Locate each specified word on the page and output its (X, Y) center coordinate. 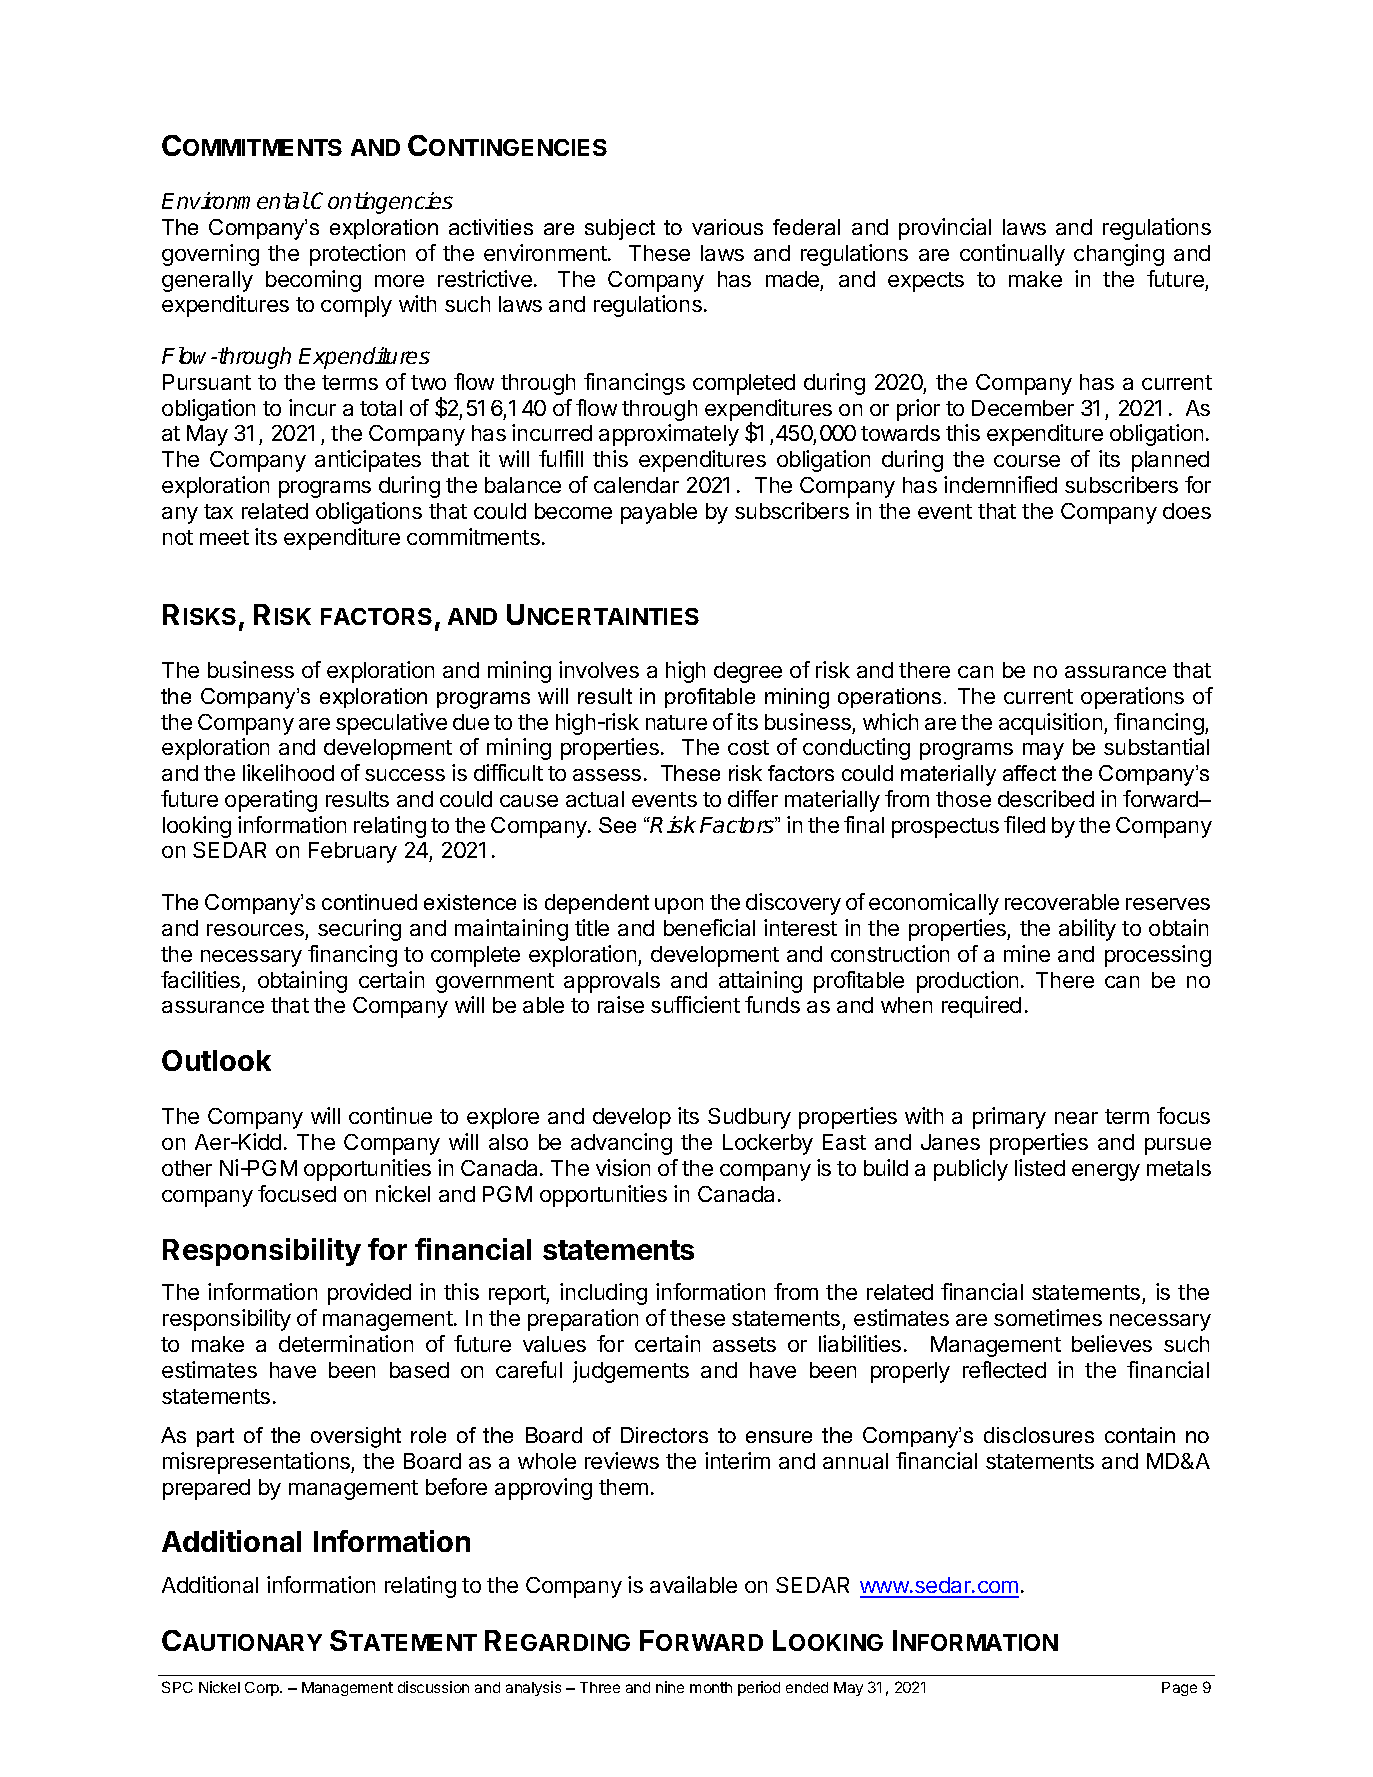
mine (1027, 953)
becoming (313, 281)
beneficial (709, 927)
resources (255, 930)
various (727, 227)
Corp (263, 1689)
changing (1119, 255)
